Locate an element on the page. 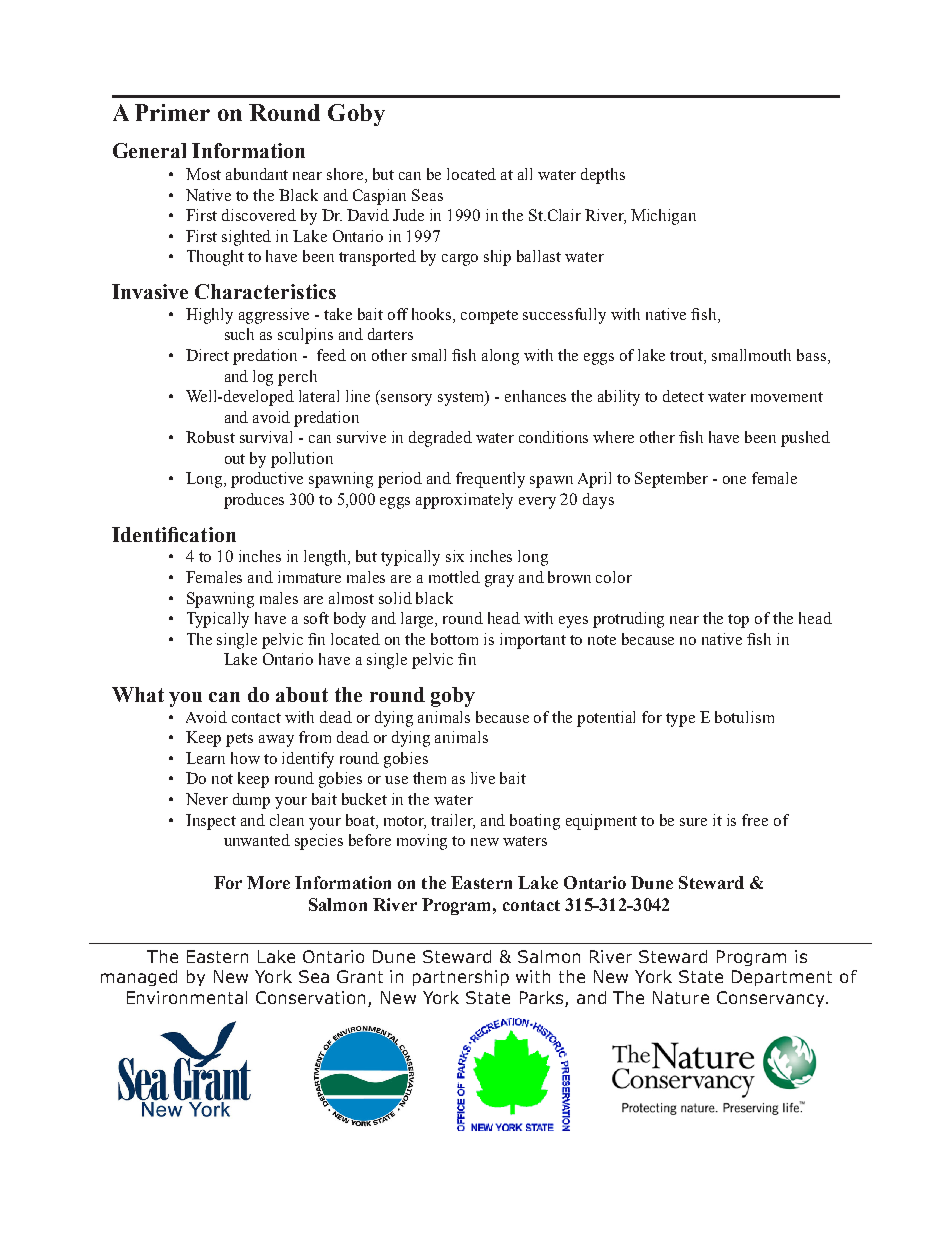 This image has height=1233, width=952. six is located at coordinates (455, 556).
